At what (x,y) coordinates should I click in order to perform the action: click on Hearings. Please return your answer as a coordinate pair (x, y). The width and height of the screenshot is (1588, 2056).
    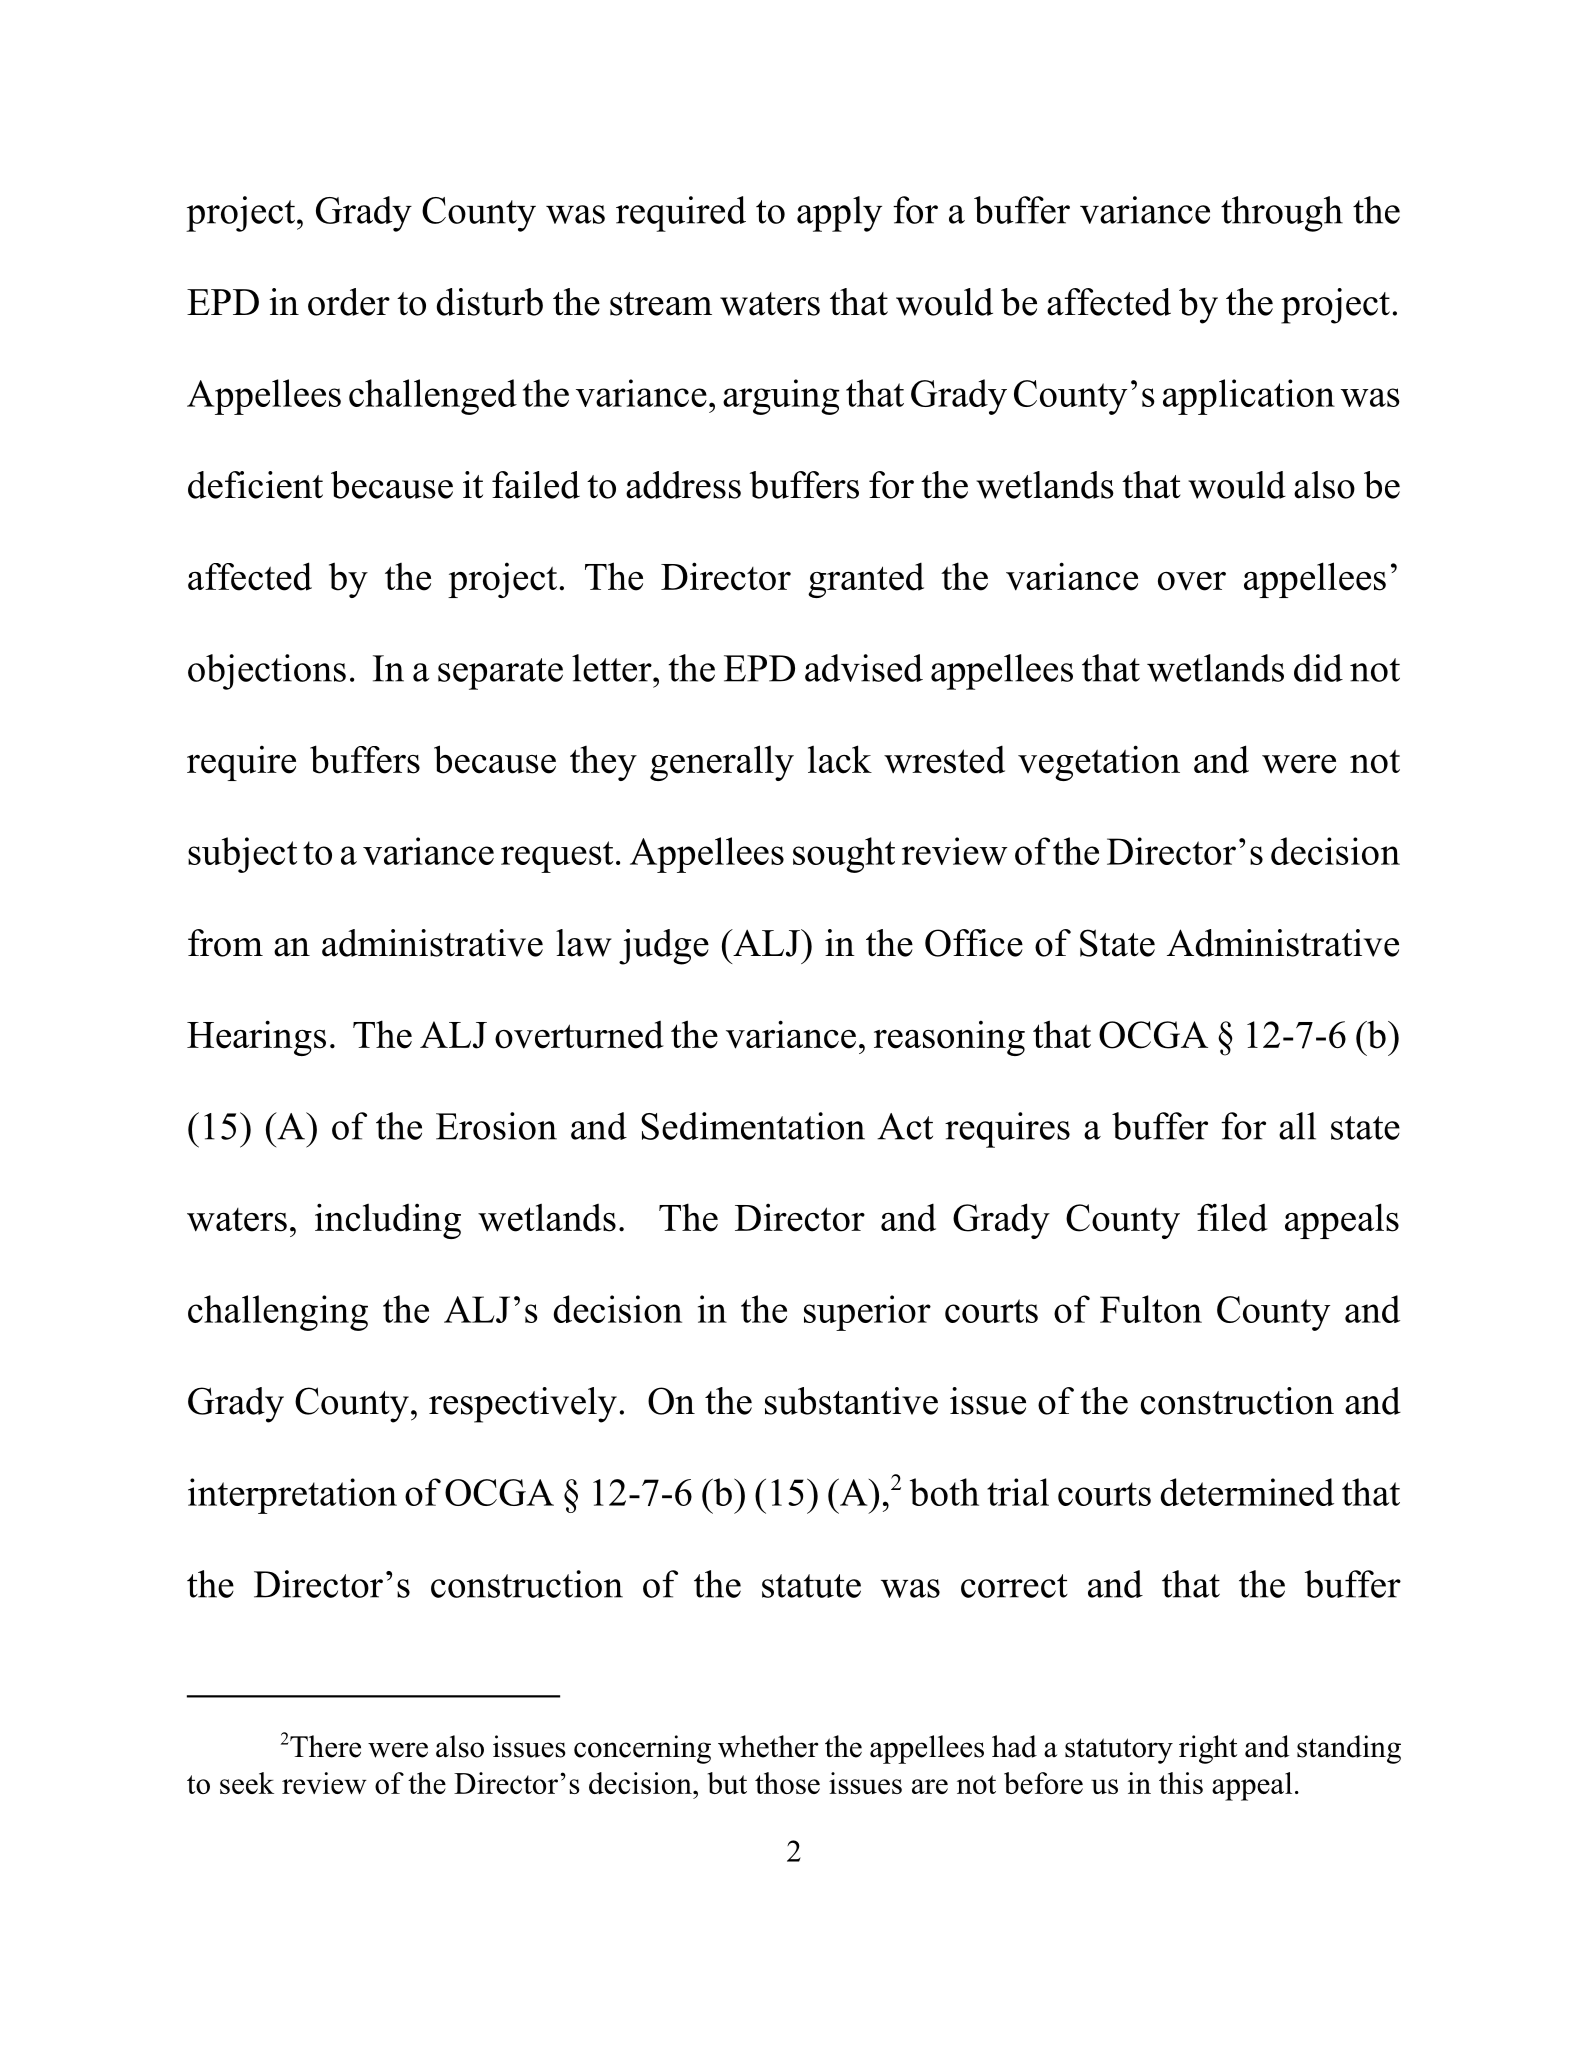
    Looking at the image, I should click on (256, 1038).
